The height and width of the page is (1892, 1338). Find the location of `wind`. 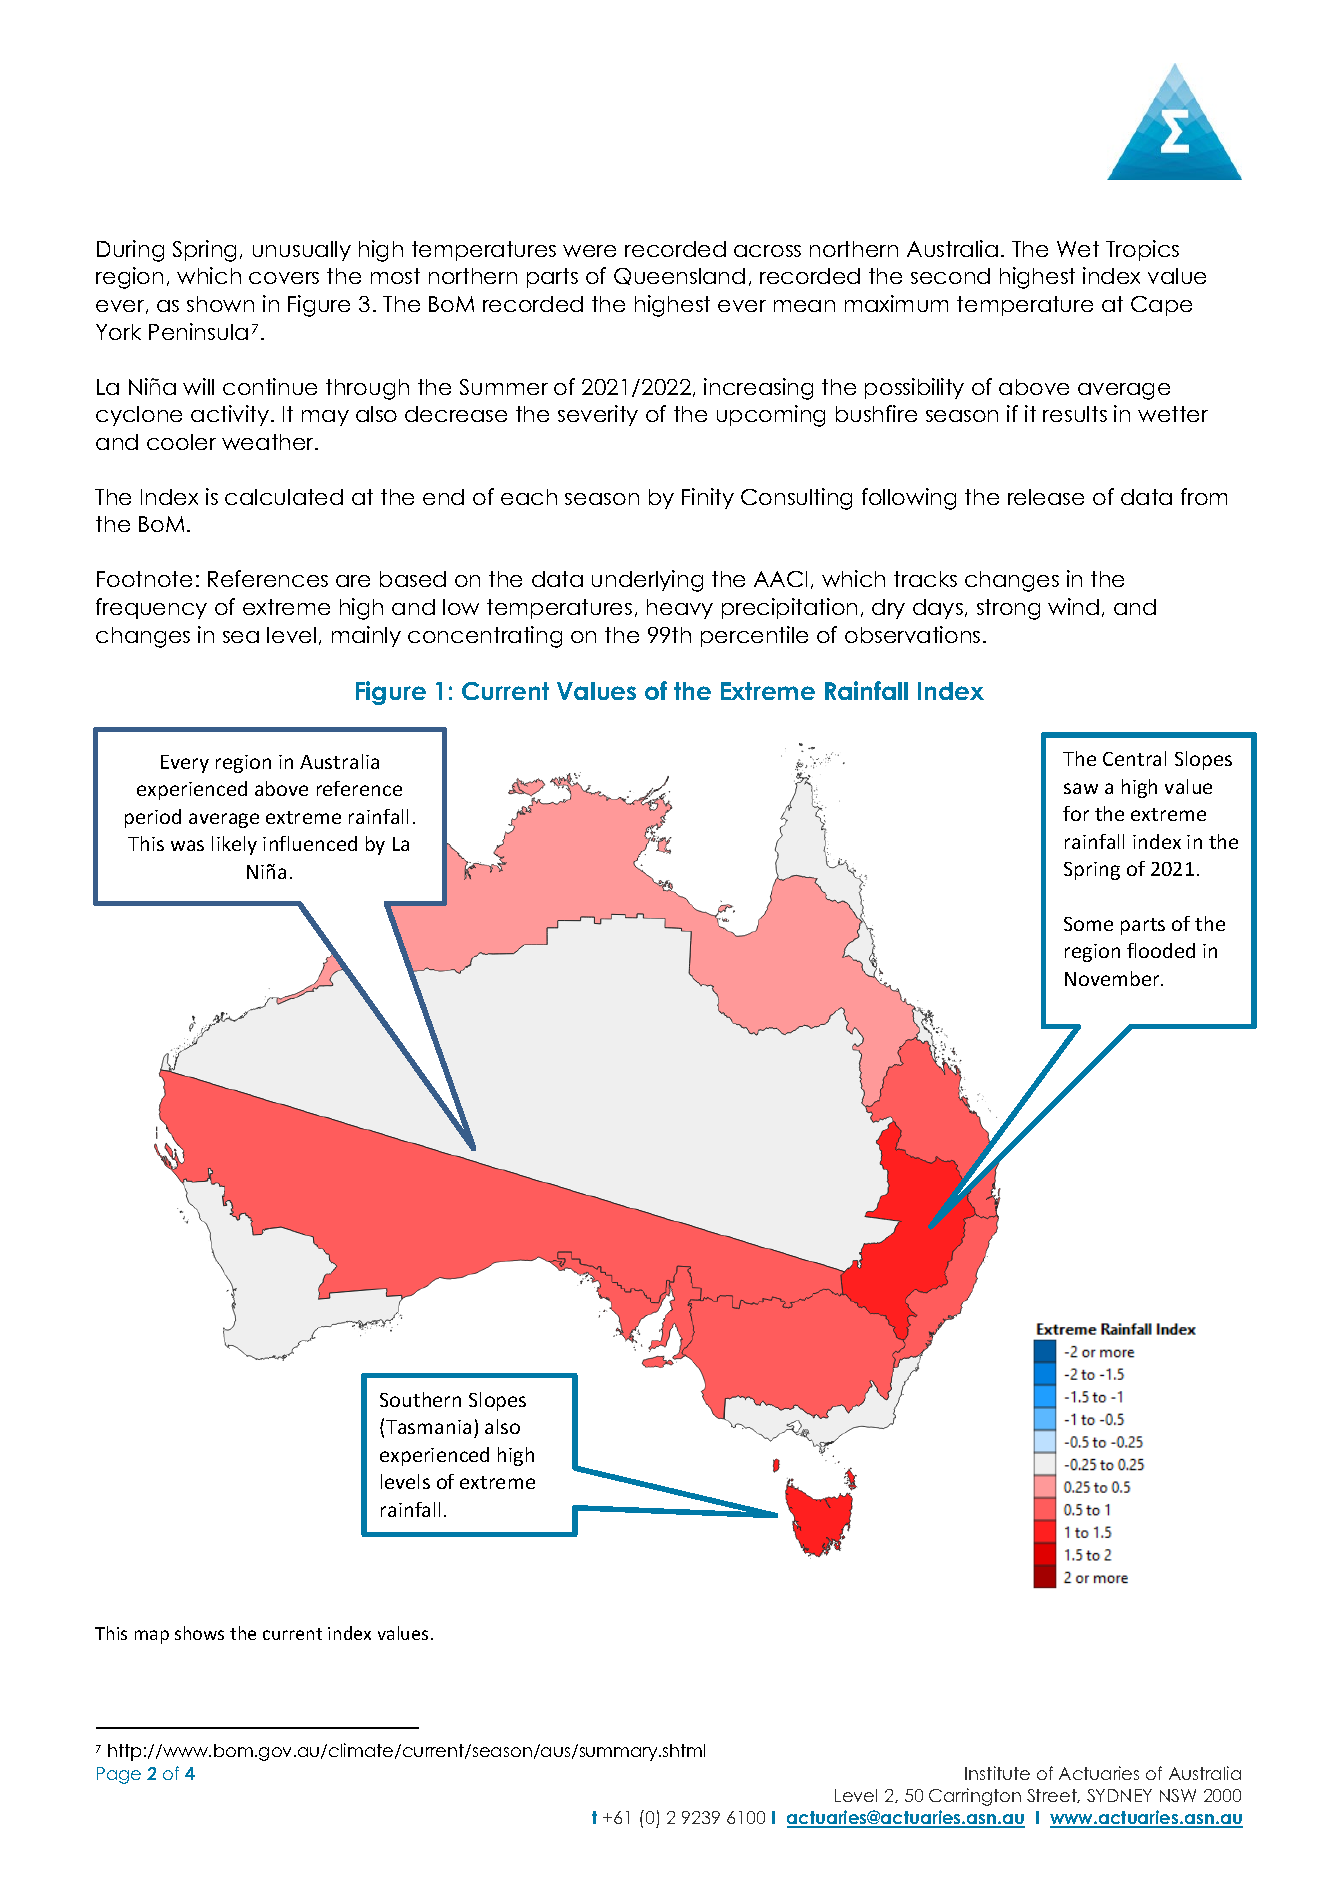

wind is located at coordinates (1073, 606).
